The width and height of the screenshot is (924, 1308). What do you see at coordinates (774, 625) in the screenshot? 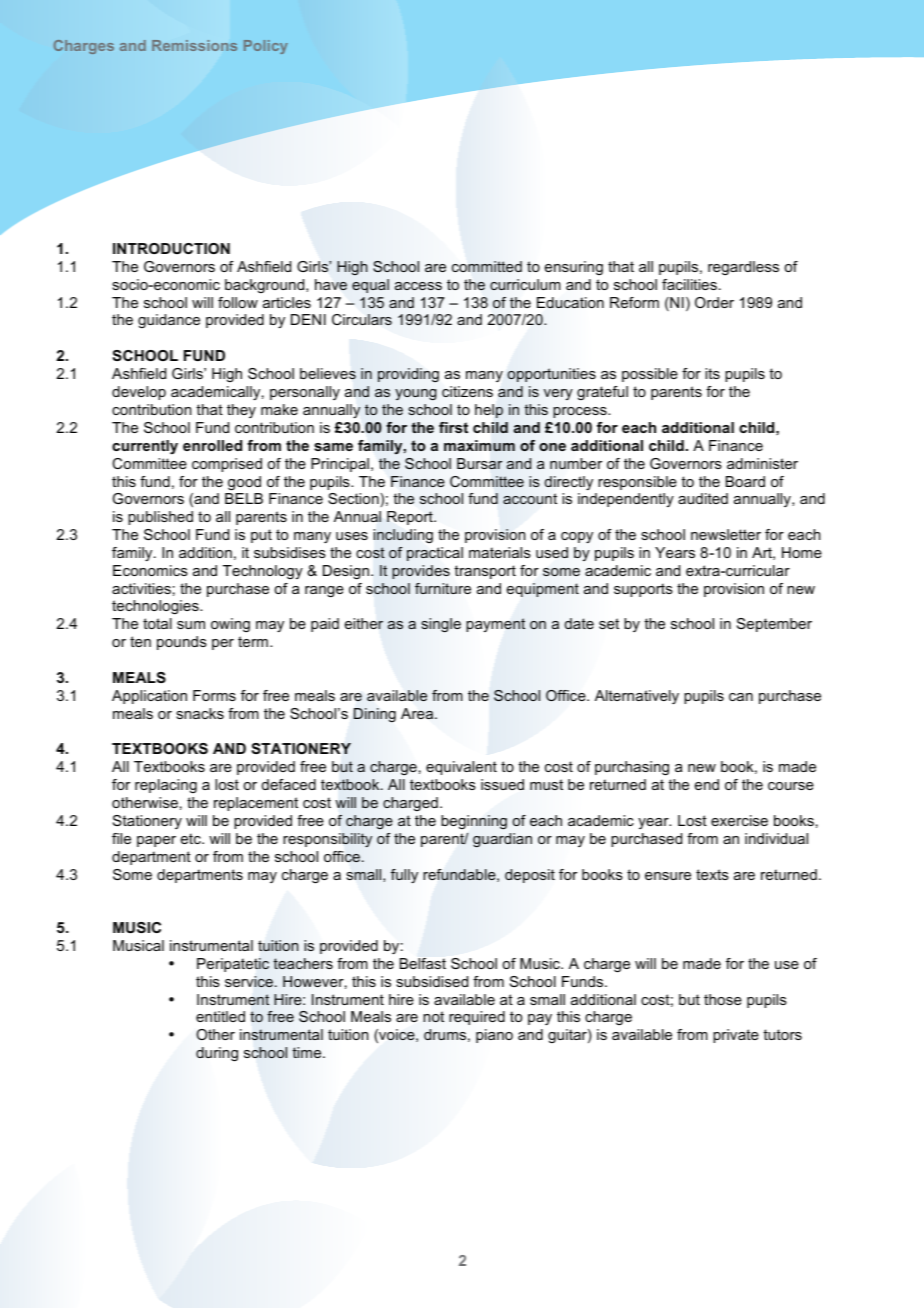
I see `September` at bounding box center [774, 625].
